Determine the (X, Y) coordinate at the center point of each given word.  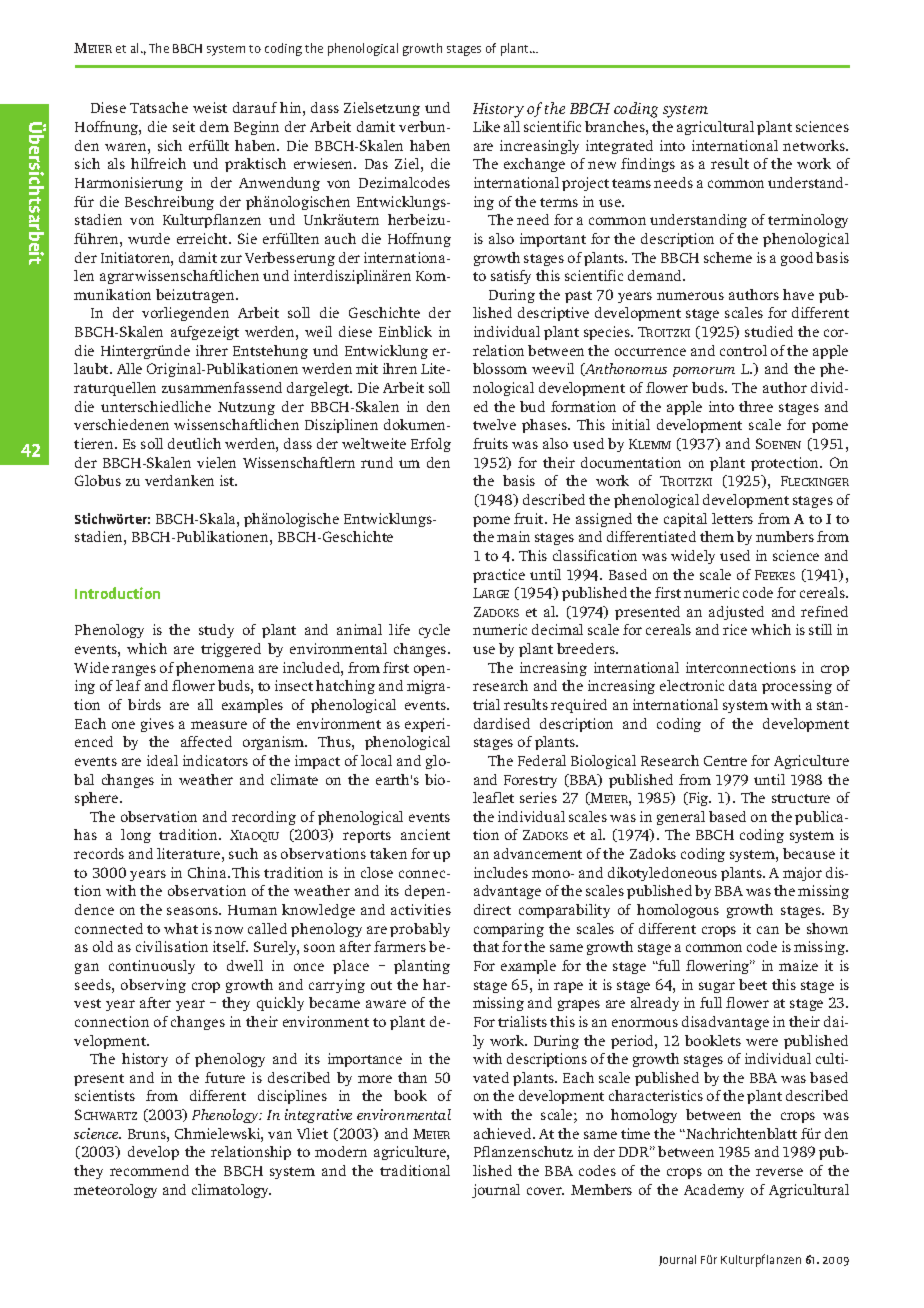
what (181, 928)
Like (486, 126)
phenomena (215, 669)
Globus (98, 480)
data (743, 685)
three (756, 406)
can (768, 930)
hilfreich (158, 163)
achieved (504, 1133)
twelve (494, 424)
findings (648, 165)
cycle (434, 631)
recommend (149, 1170)
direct (492, 909)
